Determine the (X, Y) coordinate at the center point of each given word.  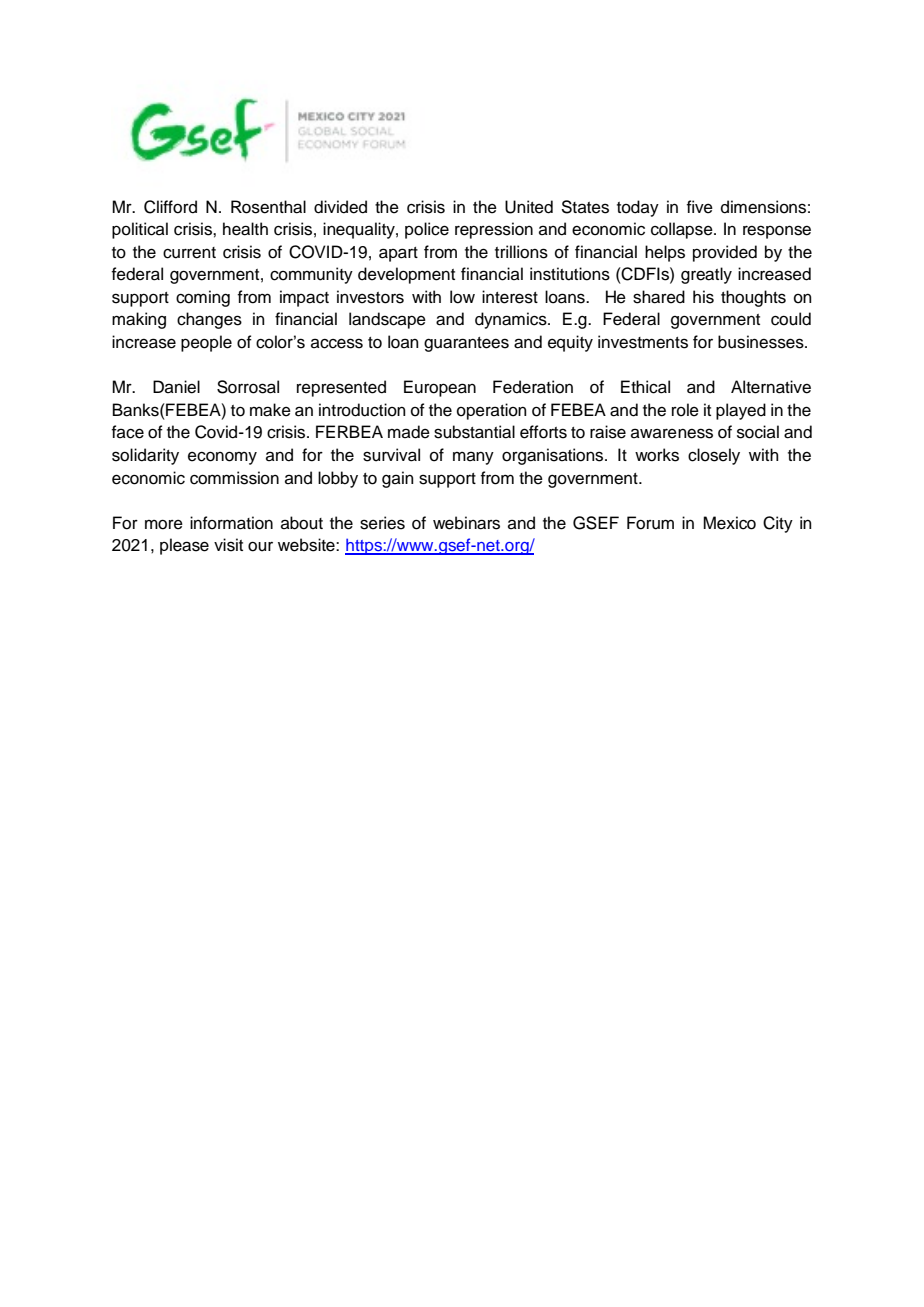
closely (714, 456)
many (473, 458)
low (462, 297)
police (427, 230)
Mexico (729, 523)
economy (222, 458)
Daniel (176, 387)
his (703, 297)
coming (203, 298)
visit (228, 545)
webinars (466, 523)
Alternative (771, 387)
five (700, 207)
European (440, 388)
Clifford (170, 207)
